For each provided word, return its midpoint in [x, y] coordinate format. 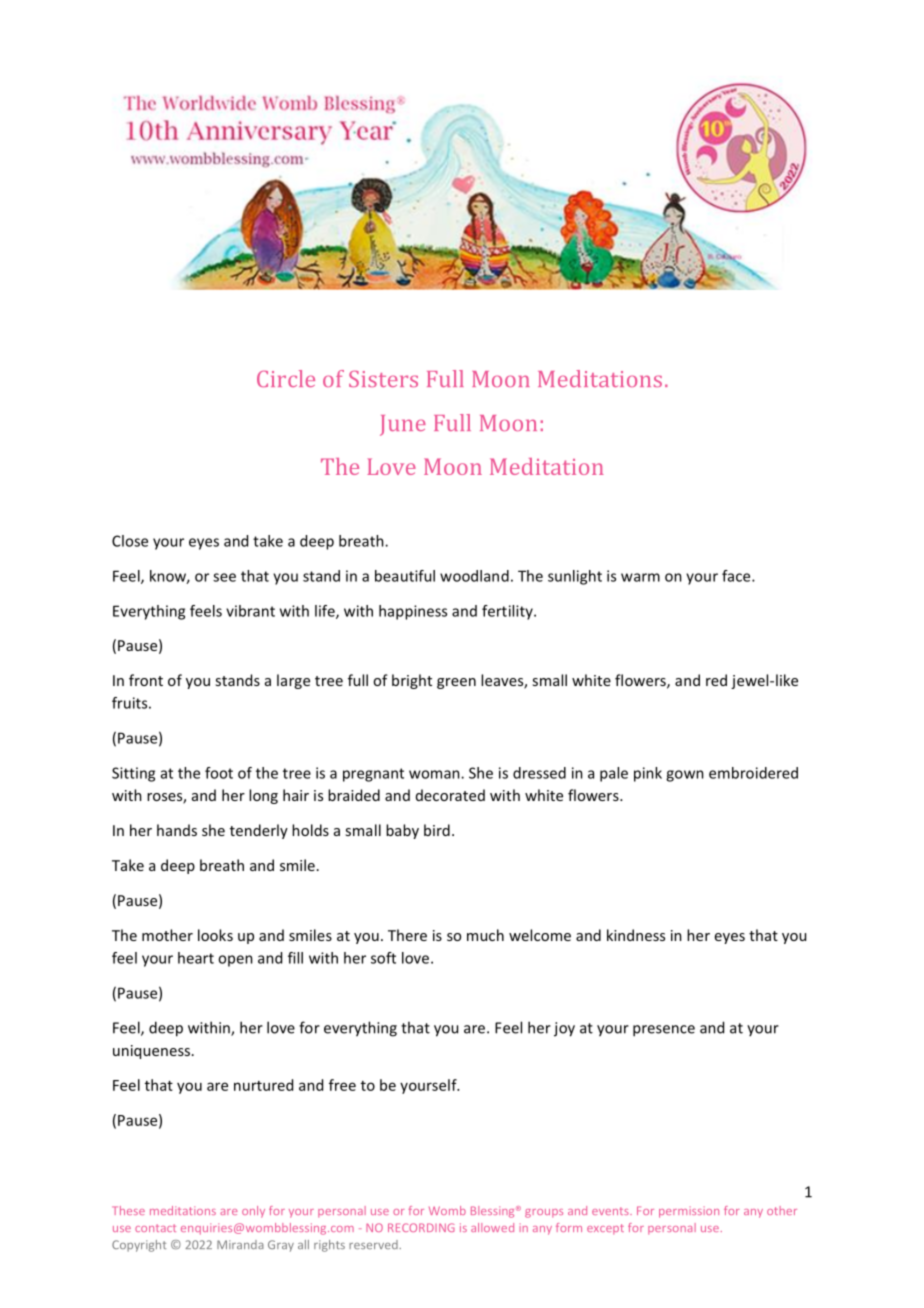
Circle [286, 378]
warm [640, 577]
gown [685, 776]
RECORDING [421, 1227]
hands [177, 830]
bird [437, 830]
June [403, 425]
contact [155, 1228]
